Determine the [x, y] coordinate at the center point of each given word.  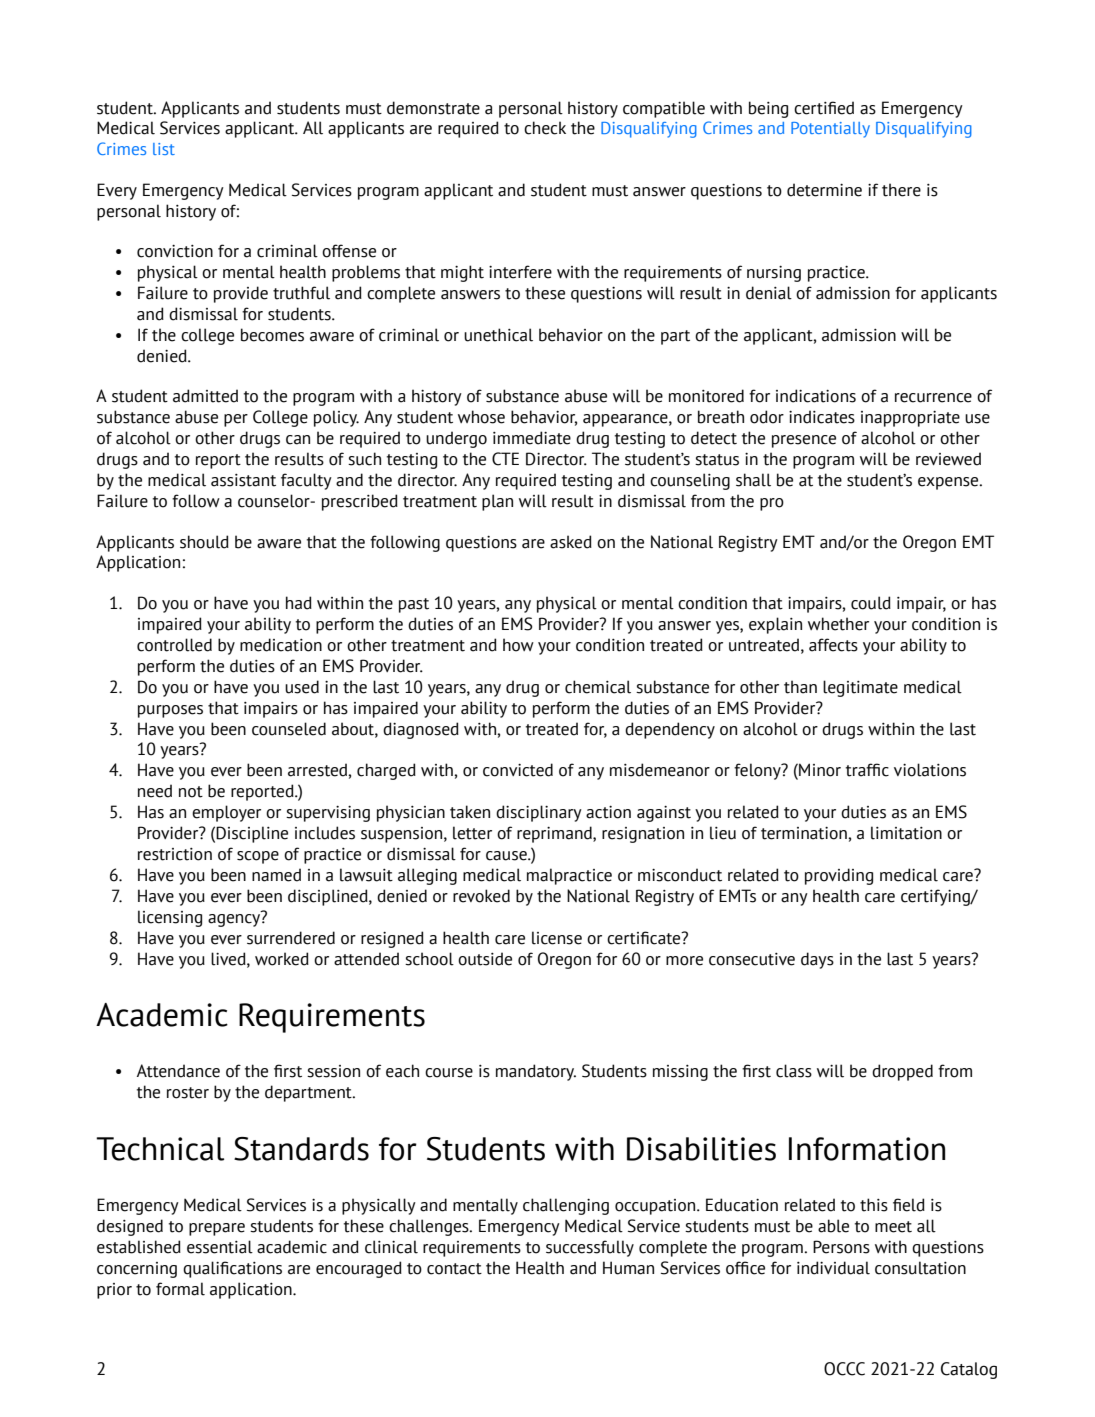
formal [180, 1289]
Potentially [830, 130]
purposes [170, 711]
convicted [518, 770]
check [545, 128]
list [164, 149]
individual [833, 1268]
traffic [867, 770]
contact [454, 1269]
